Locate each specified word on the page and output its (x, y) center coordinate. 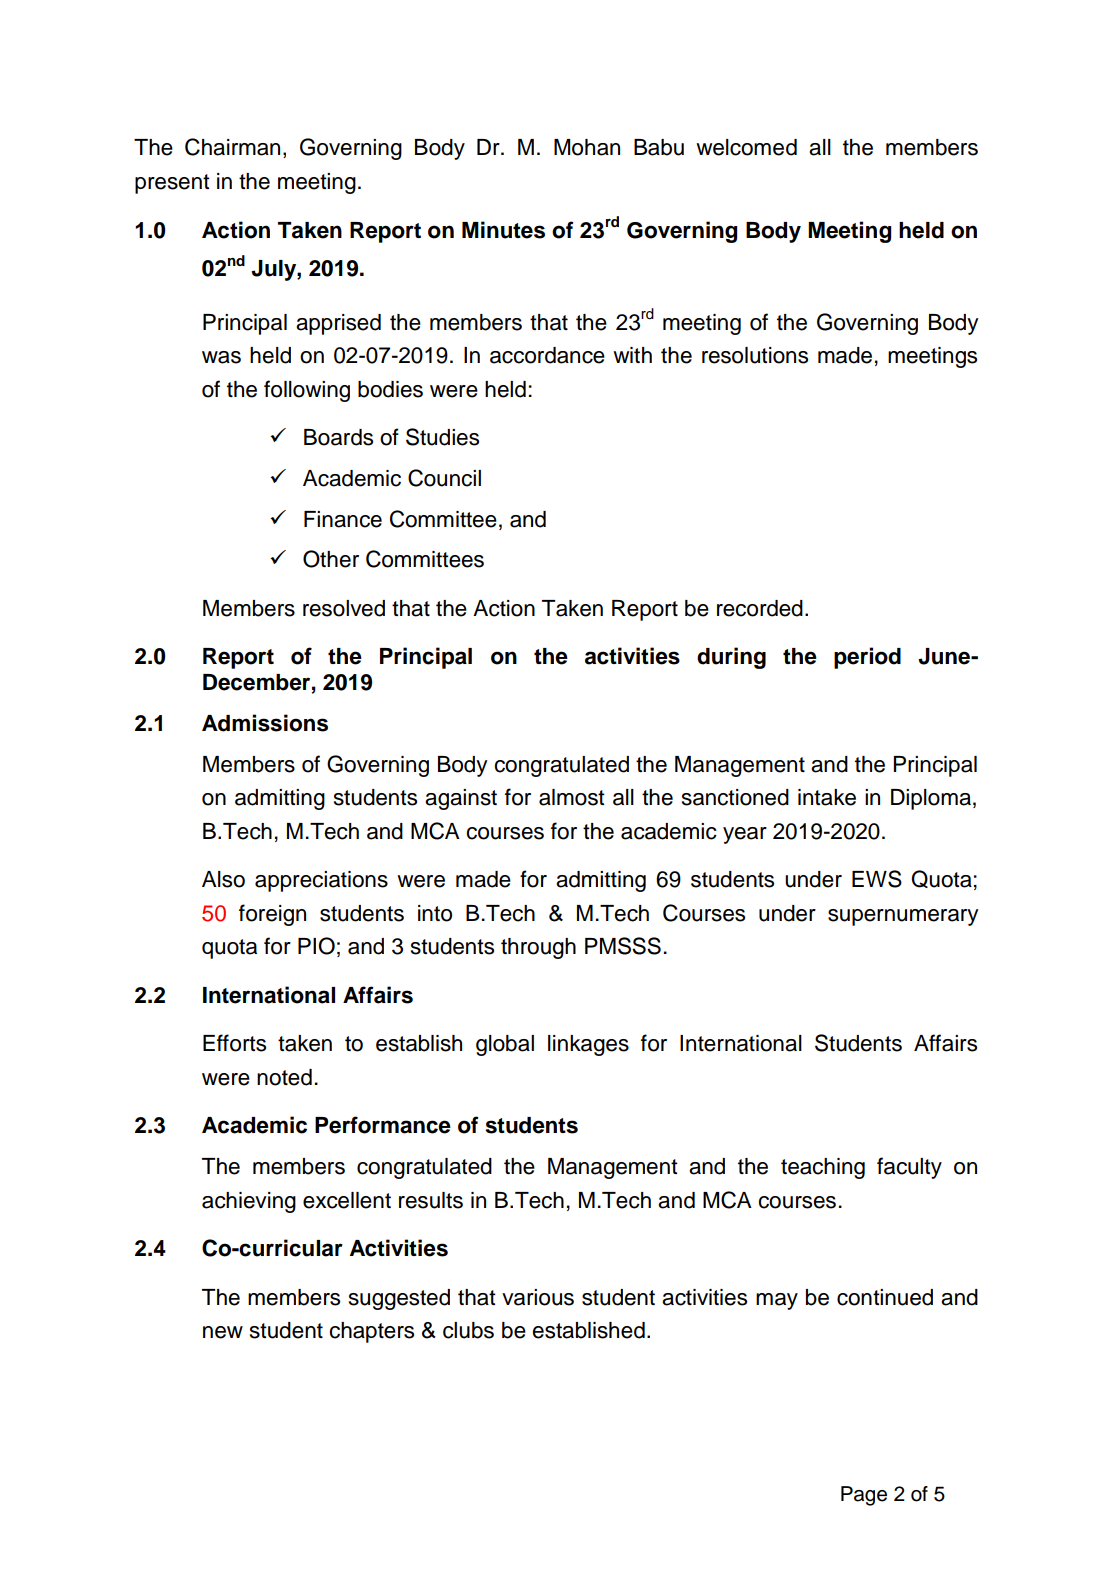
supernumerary (903, 917)
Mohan (587, 147)
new (223, 1332)
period (867, 658)
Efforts (234, 1043)
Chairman (232, 147)
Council (444, 478)
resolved (344, 608)
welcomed (746, 147)
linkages (588, 1045)
